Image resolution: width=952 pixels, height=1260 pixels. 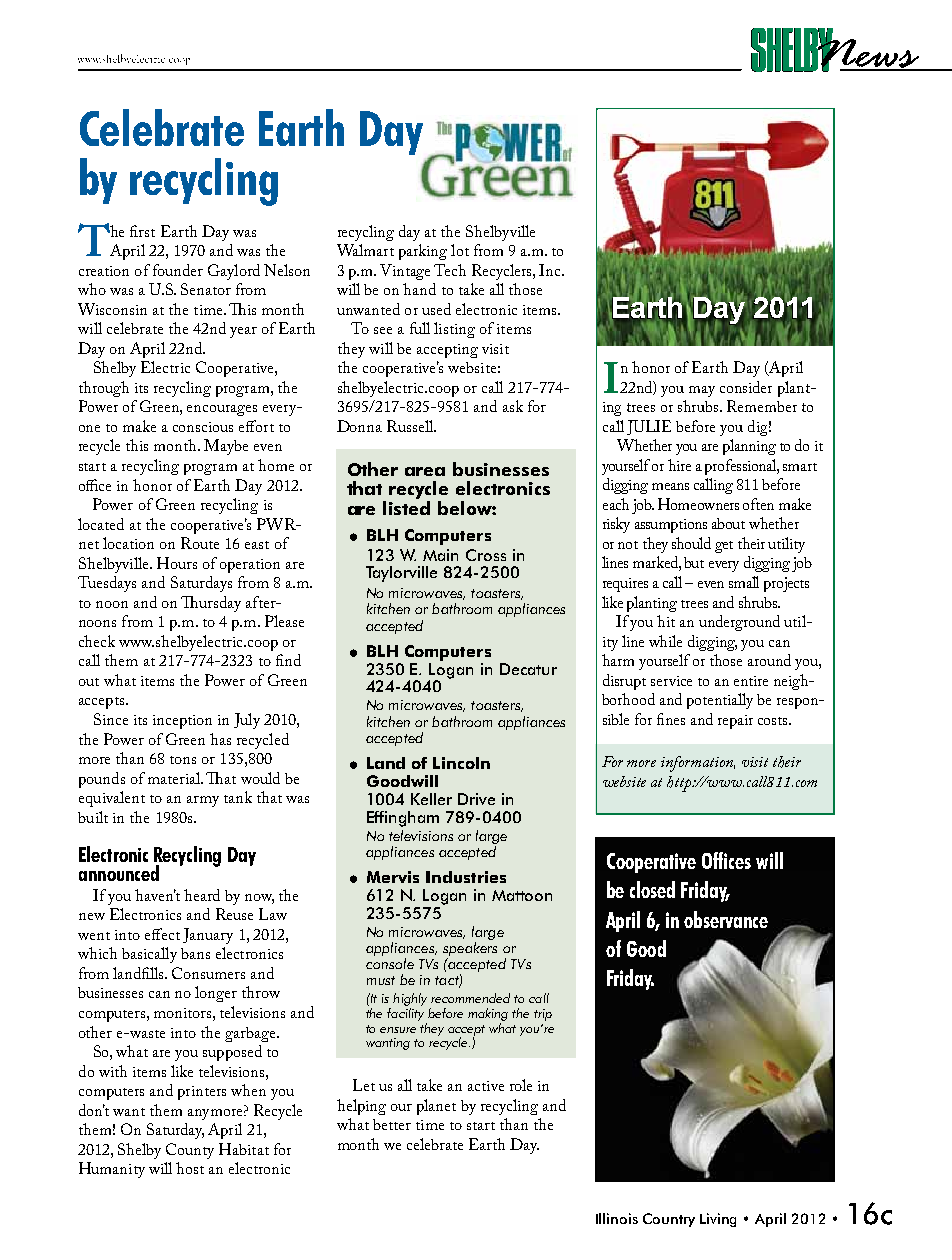 What do you see at coordinates (440, 555) in the screenshot?
I see `Main` at bounding box center [440, 555].
